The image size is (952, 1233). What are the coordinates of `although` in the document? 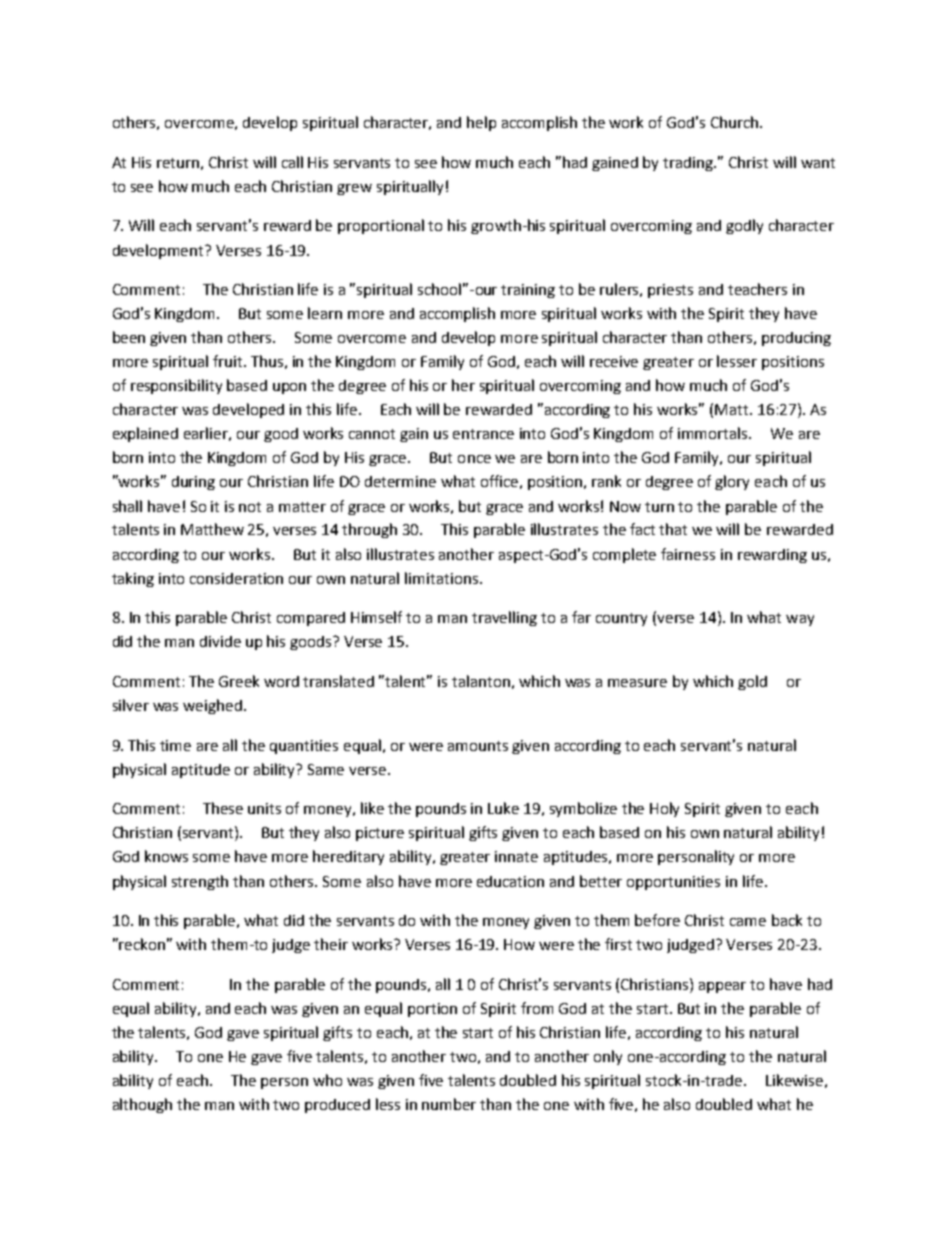 It's located at (142, 1105).
